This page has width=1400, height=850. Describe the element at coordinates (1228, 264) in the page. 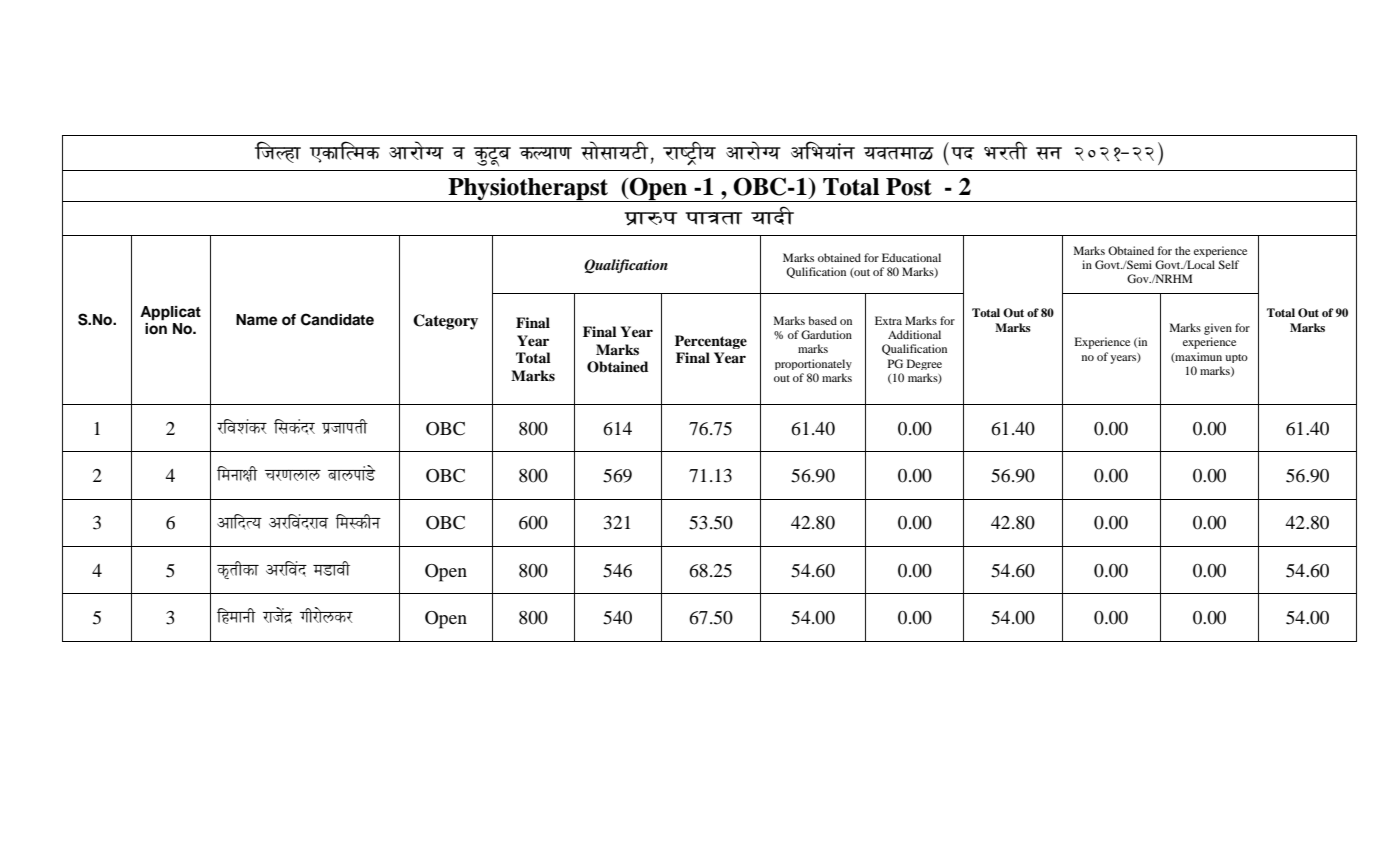

I see `Self` at that location.
